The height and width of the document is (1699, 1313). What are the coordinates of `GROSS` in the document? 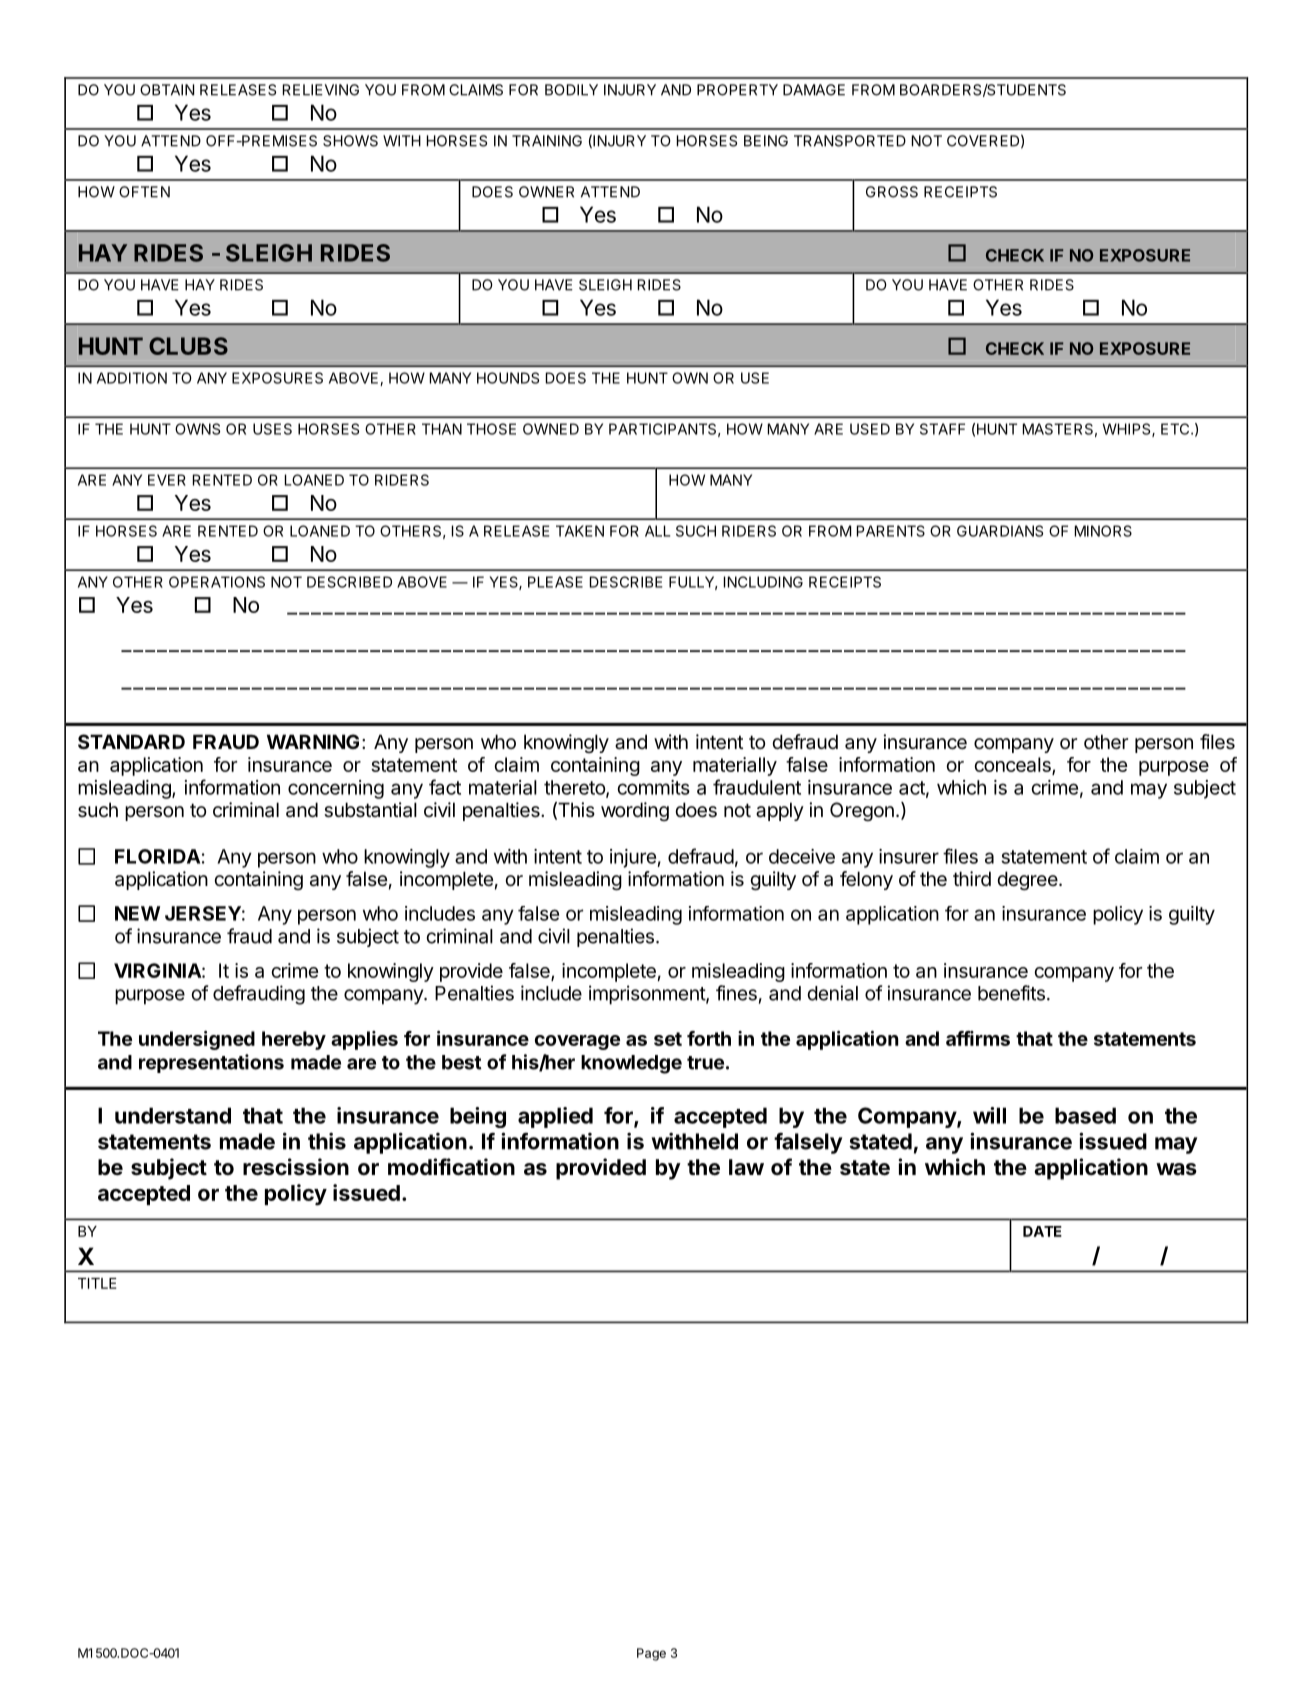 It's located at (892, 192).
